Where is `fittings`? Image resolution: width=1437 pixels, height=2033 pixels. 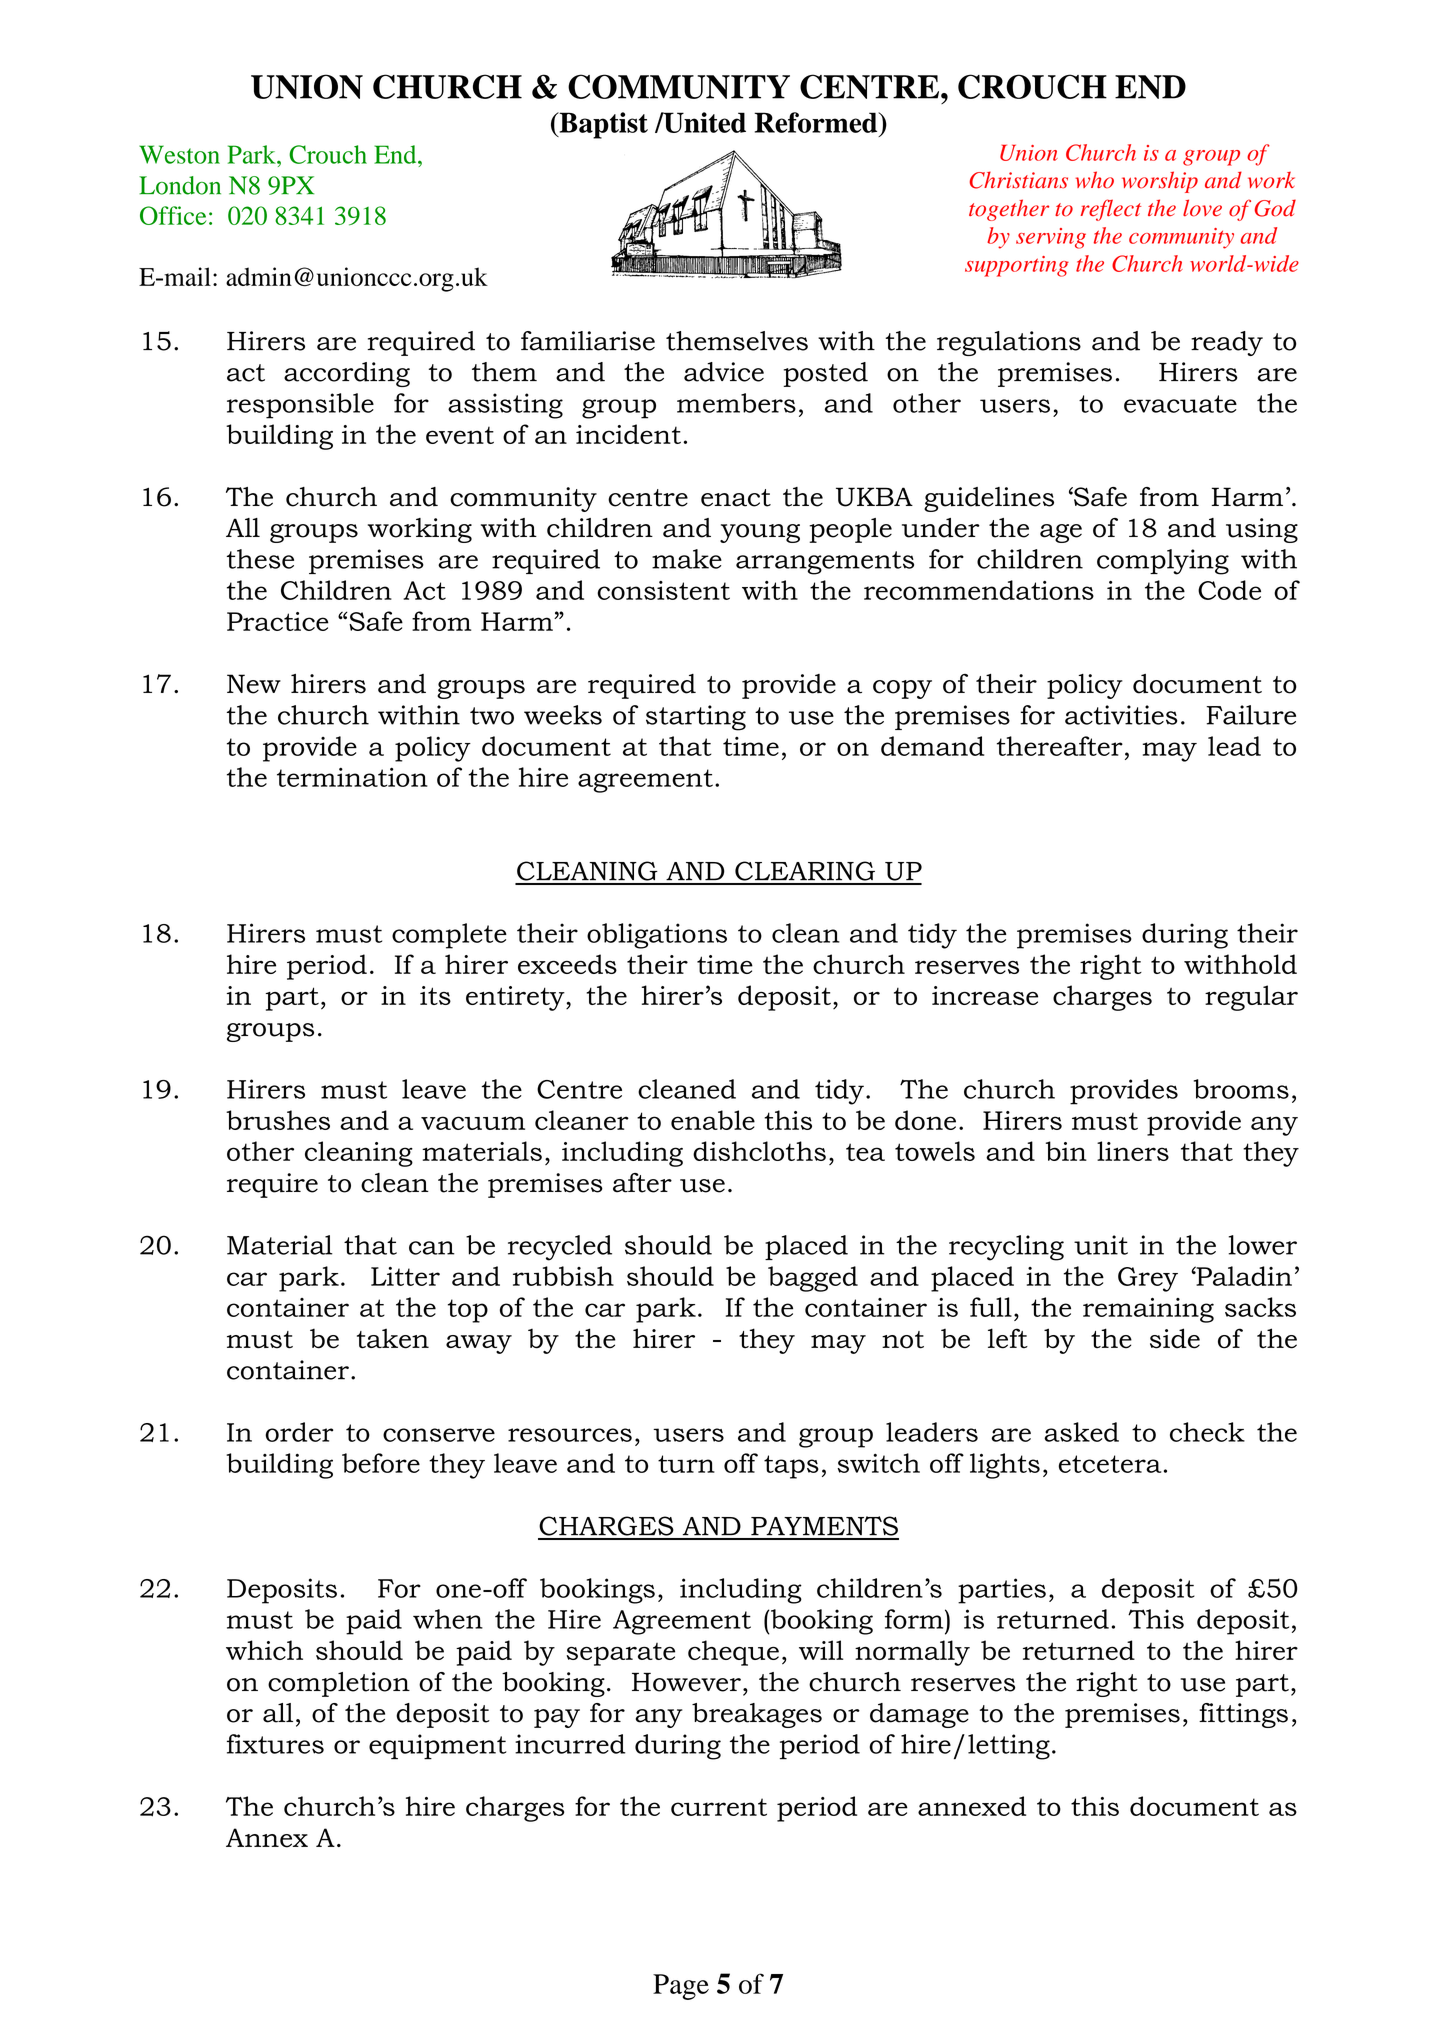
fittings is located at coordinates (1243, 1715).
